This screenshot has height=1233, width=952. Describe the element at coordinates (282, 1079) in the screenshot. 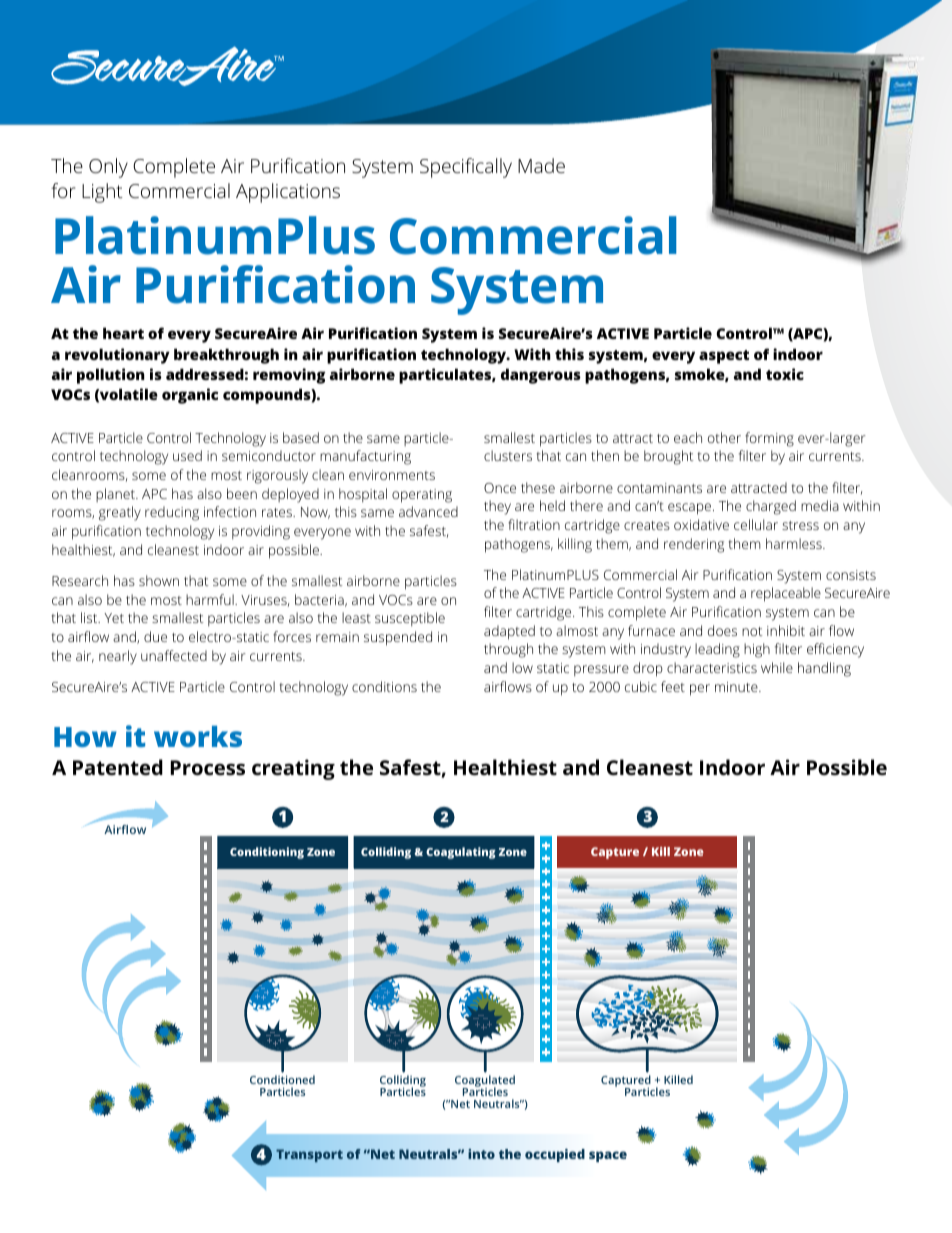

I see `Conditioned` at that location.
